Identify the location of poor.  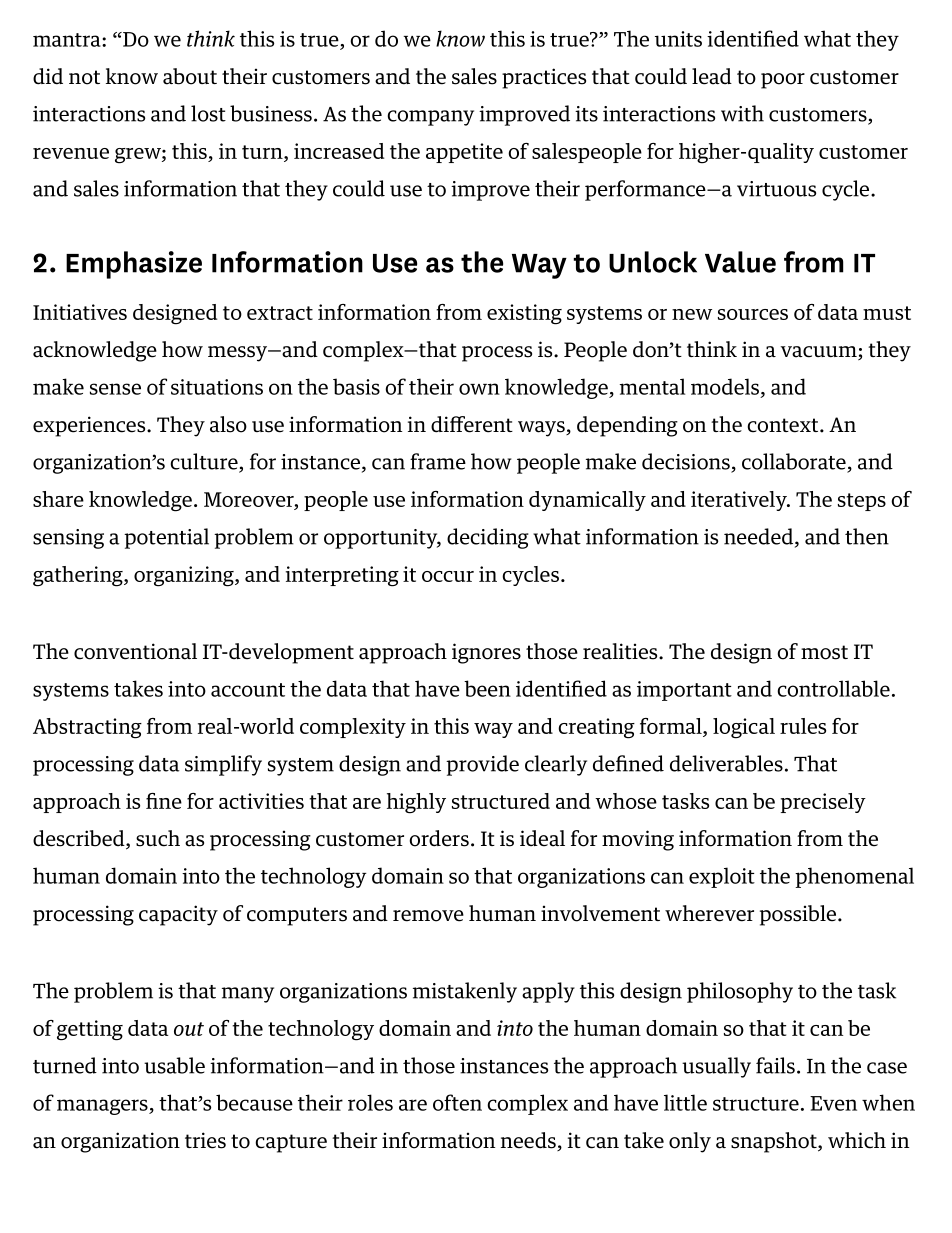
(783, 81).
